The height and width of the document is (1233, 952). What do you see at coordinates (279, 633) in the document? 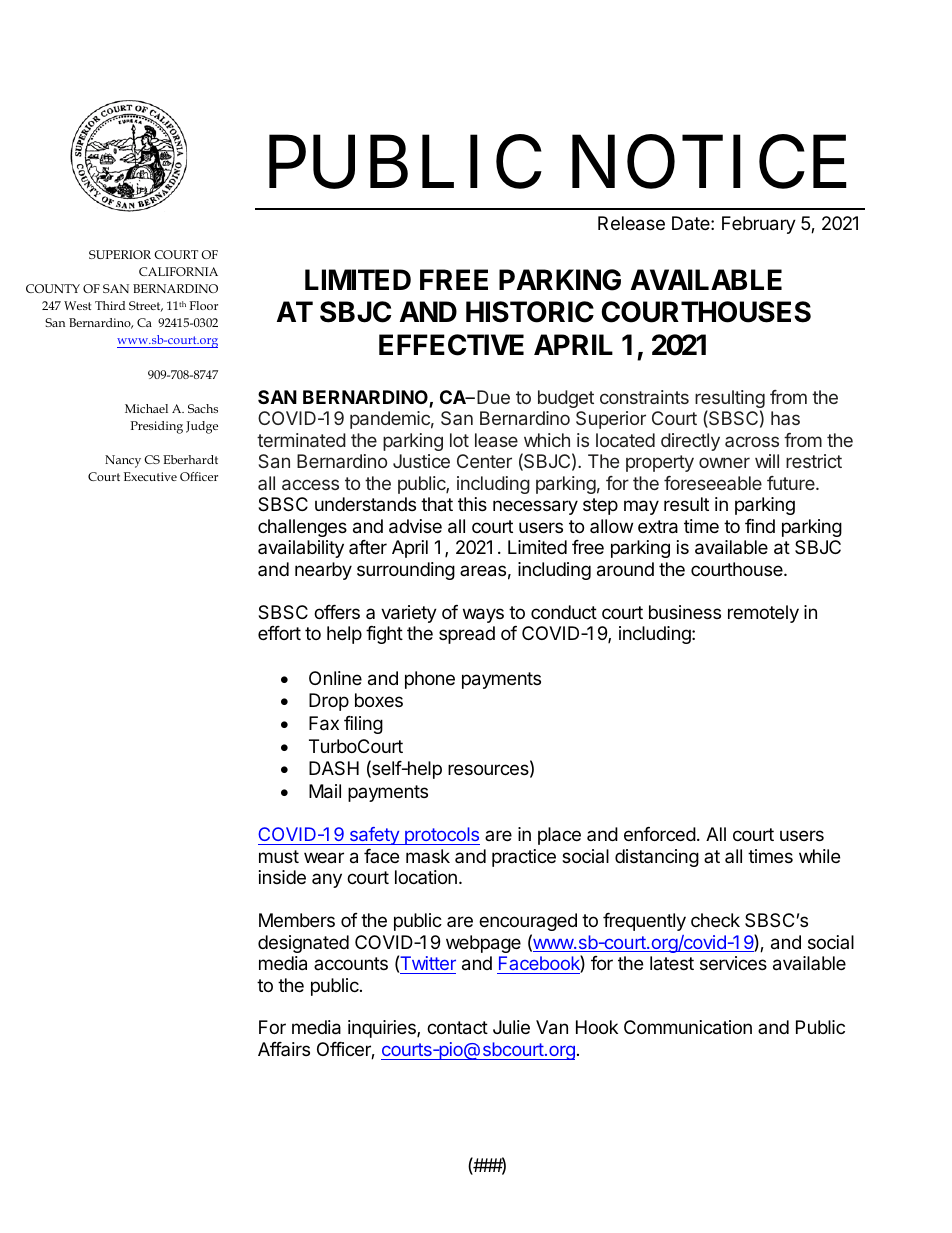
I see `effort` at bounding box center [279, 633].
